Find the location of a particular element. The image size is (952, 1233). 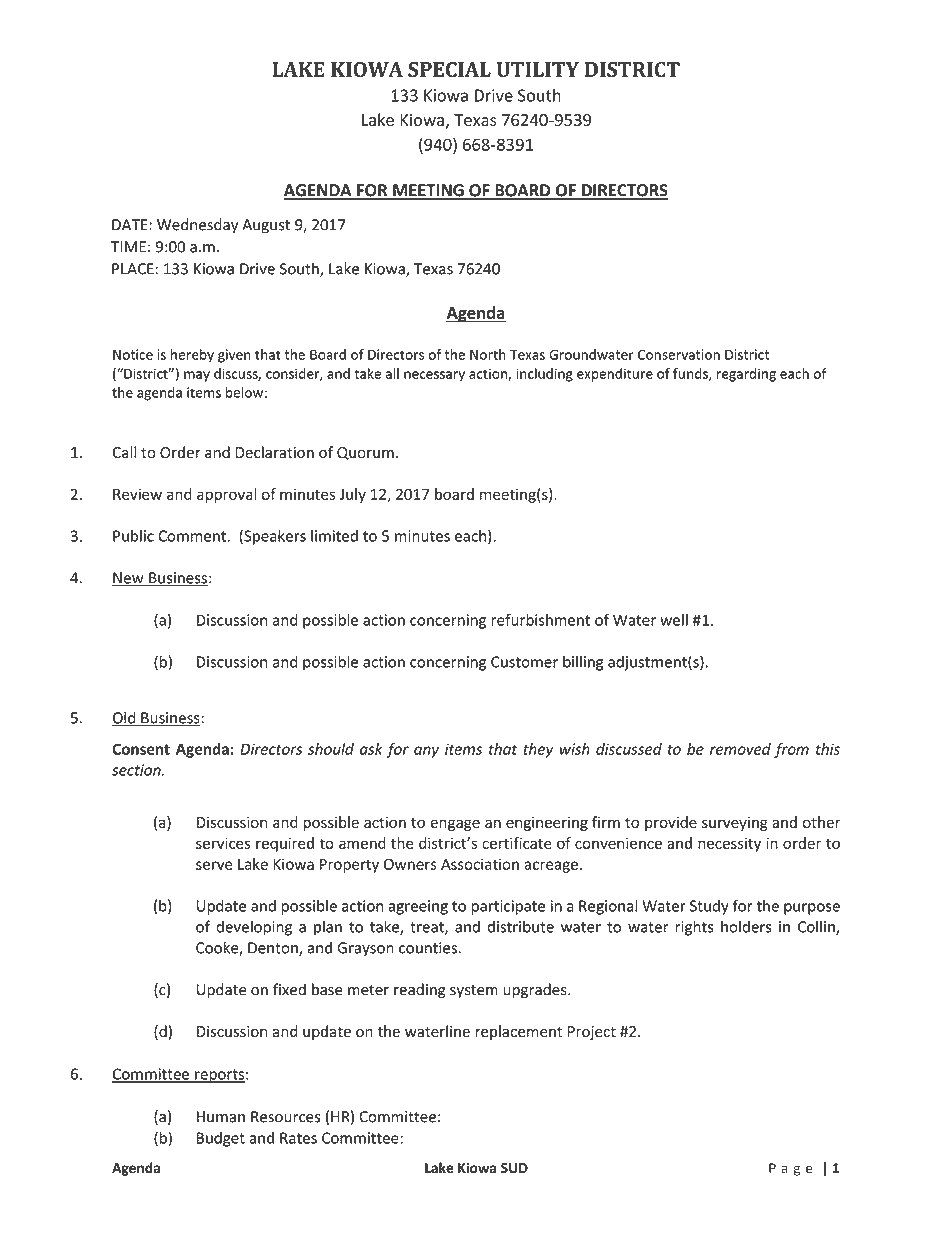

Budget is located at coordinates (221, 1139).
